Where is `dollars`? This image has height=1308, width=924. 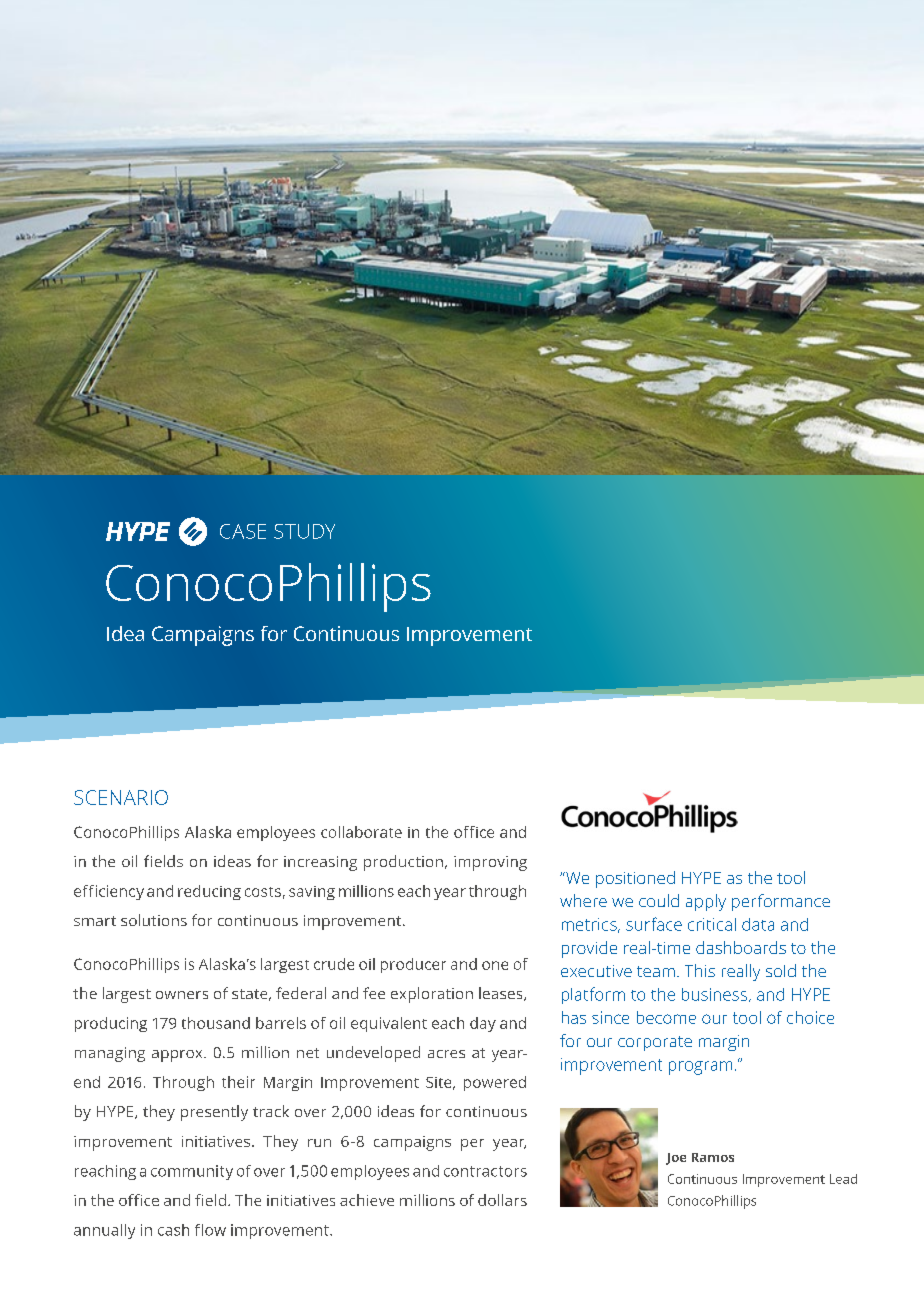
dollars is located at coordinates (502, 1200).
